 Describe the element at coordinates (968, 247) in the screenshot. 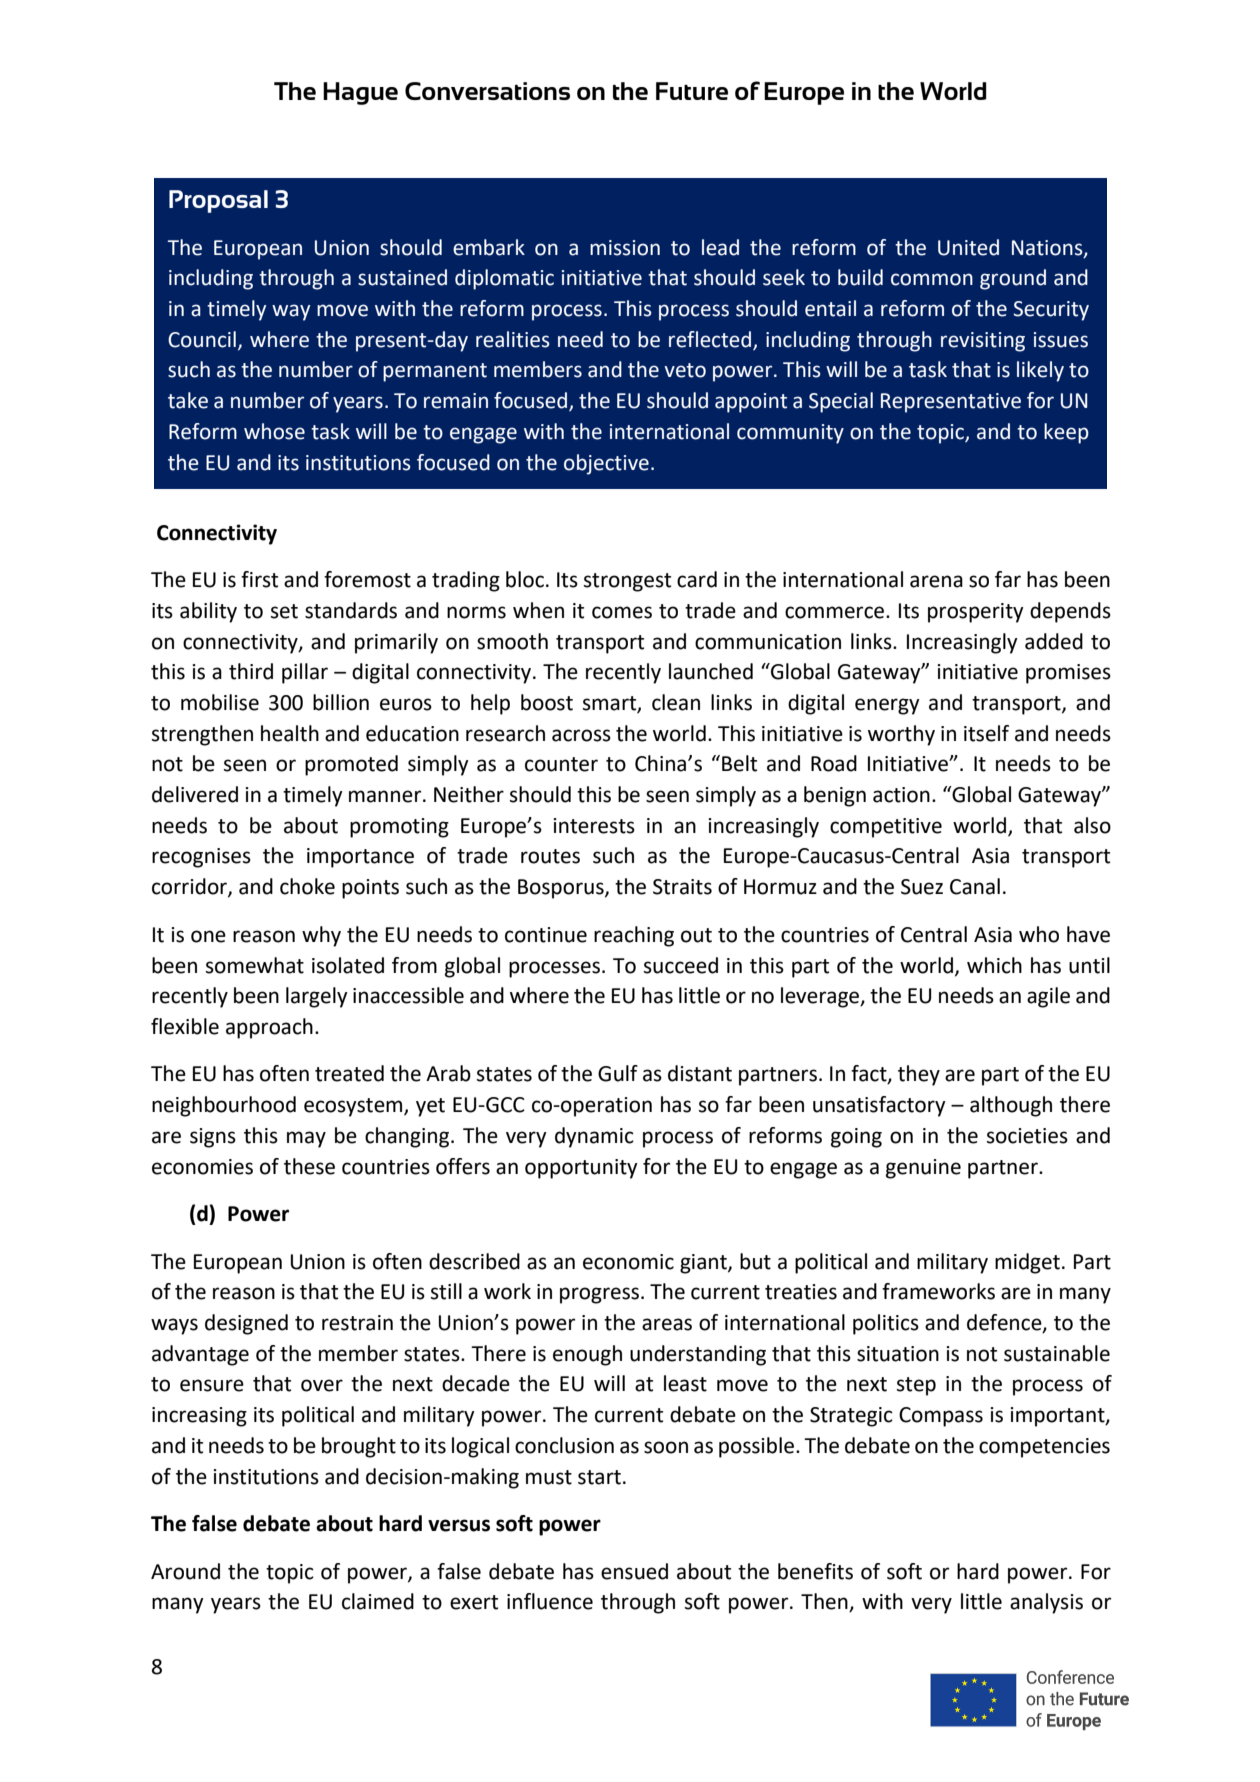

I see `United` at that location.
